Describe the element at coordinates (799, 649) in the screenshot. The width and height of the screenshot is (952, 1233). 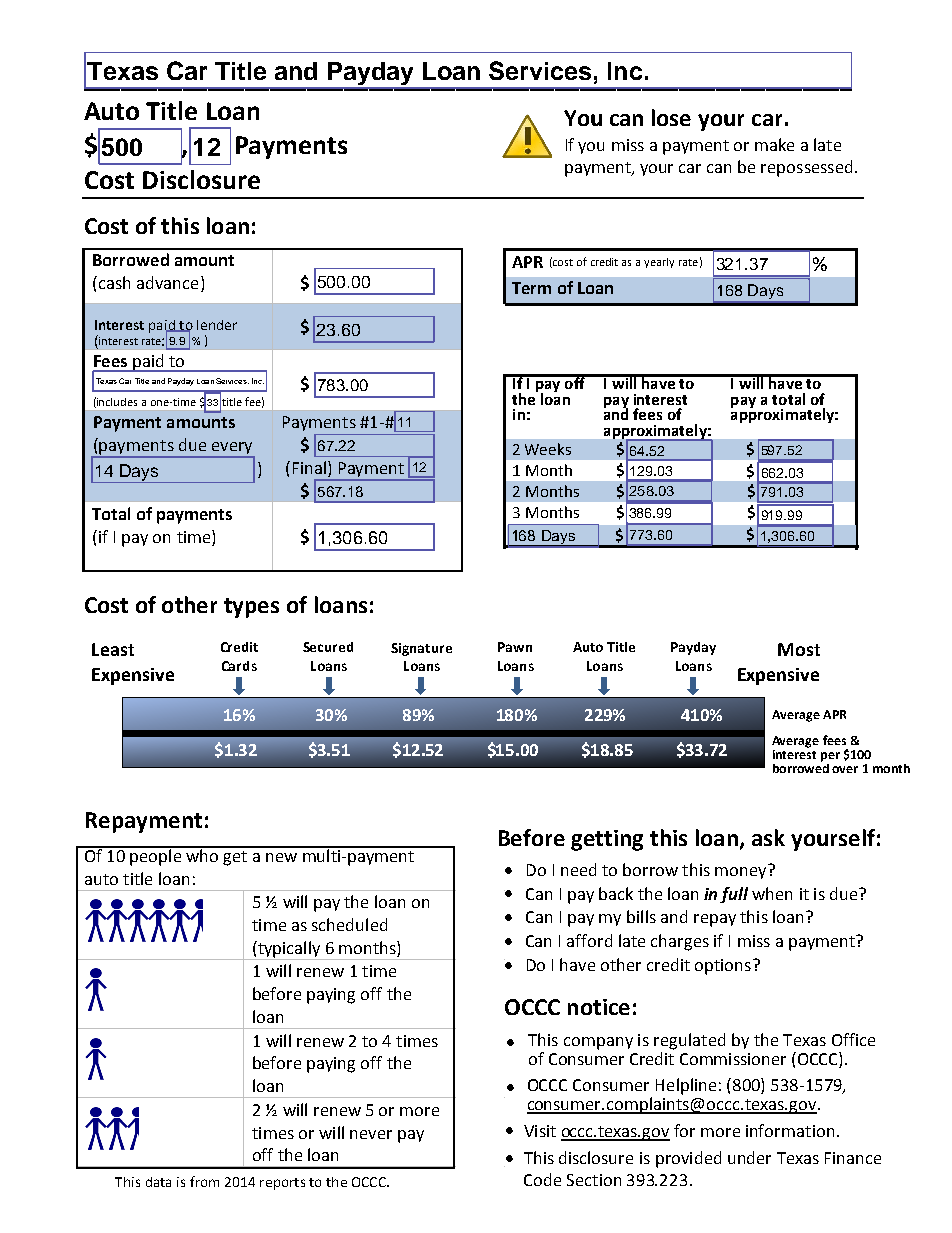
I see `Most` at that location.
